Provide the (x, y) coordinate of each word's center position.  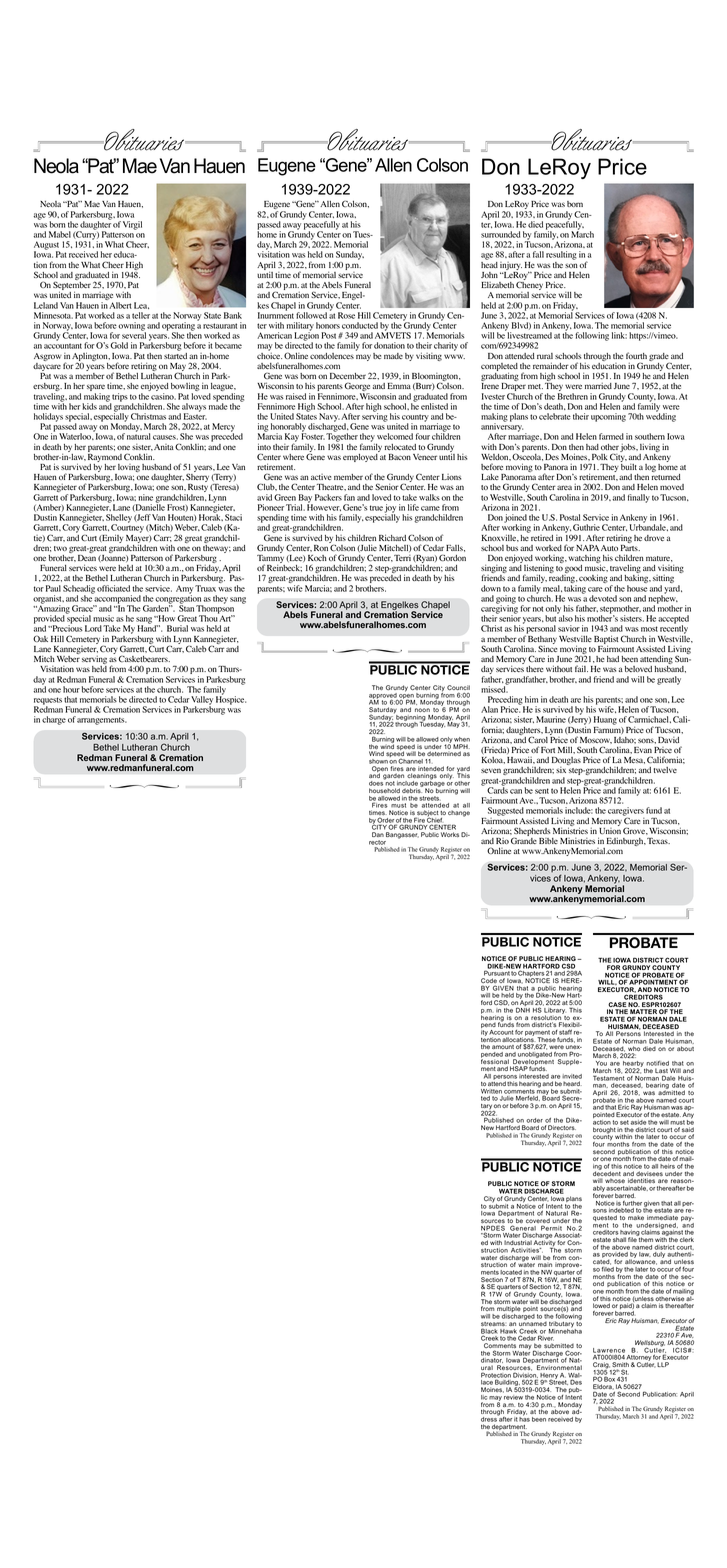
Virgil (132, 225)
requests (48, 702)
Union (610, 829)
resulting (561, 255)
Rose (346, 315)
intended (431, 769)
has (524, 1418)
